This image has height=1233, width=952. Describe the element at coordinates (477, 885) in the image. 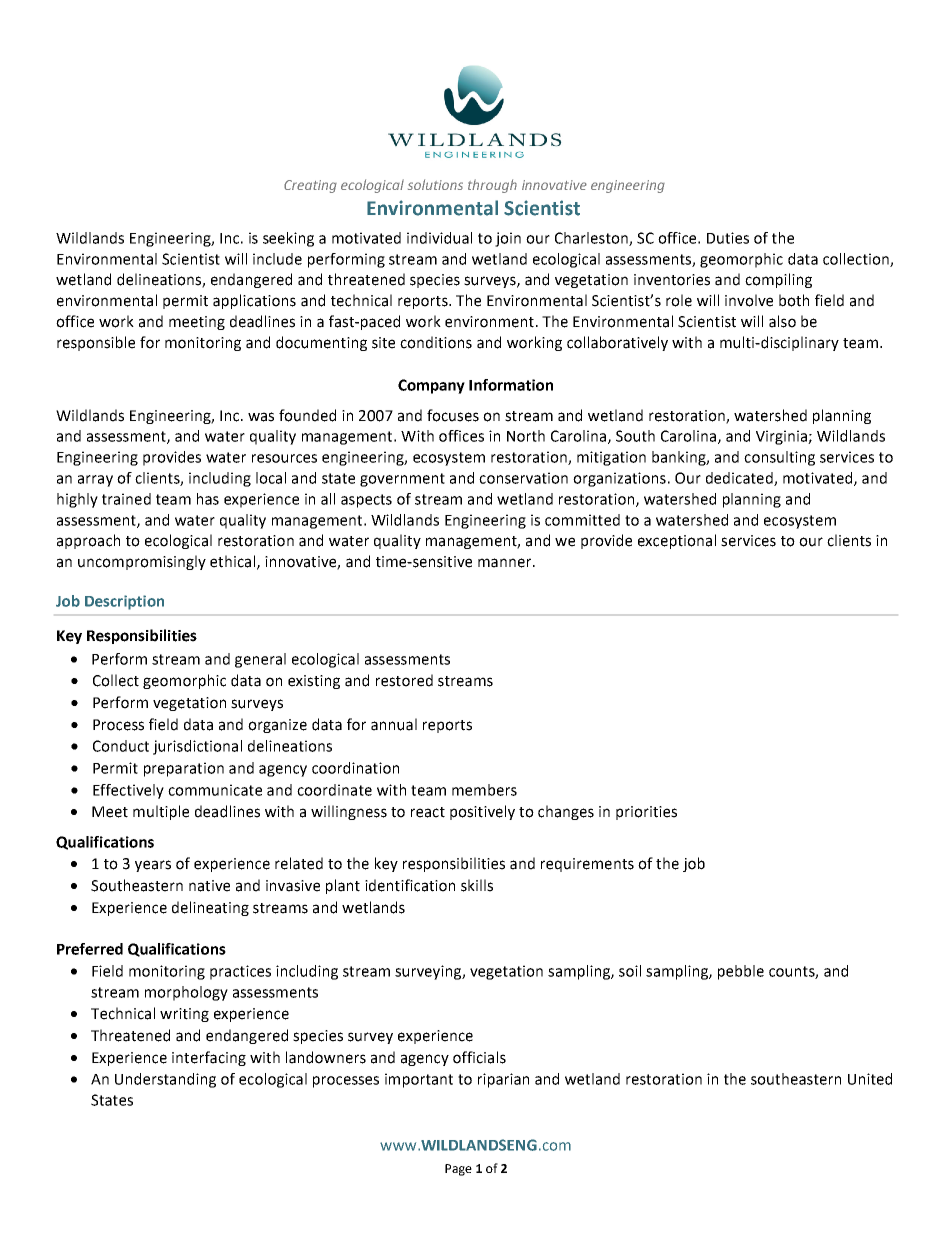

I see `skills` at that location.
